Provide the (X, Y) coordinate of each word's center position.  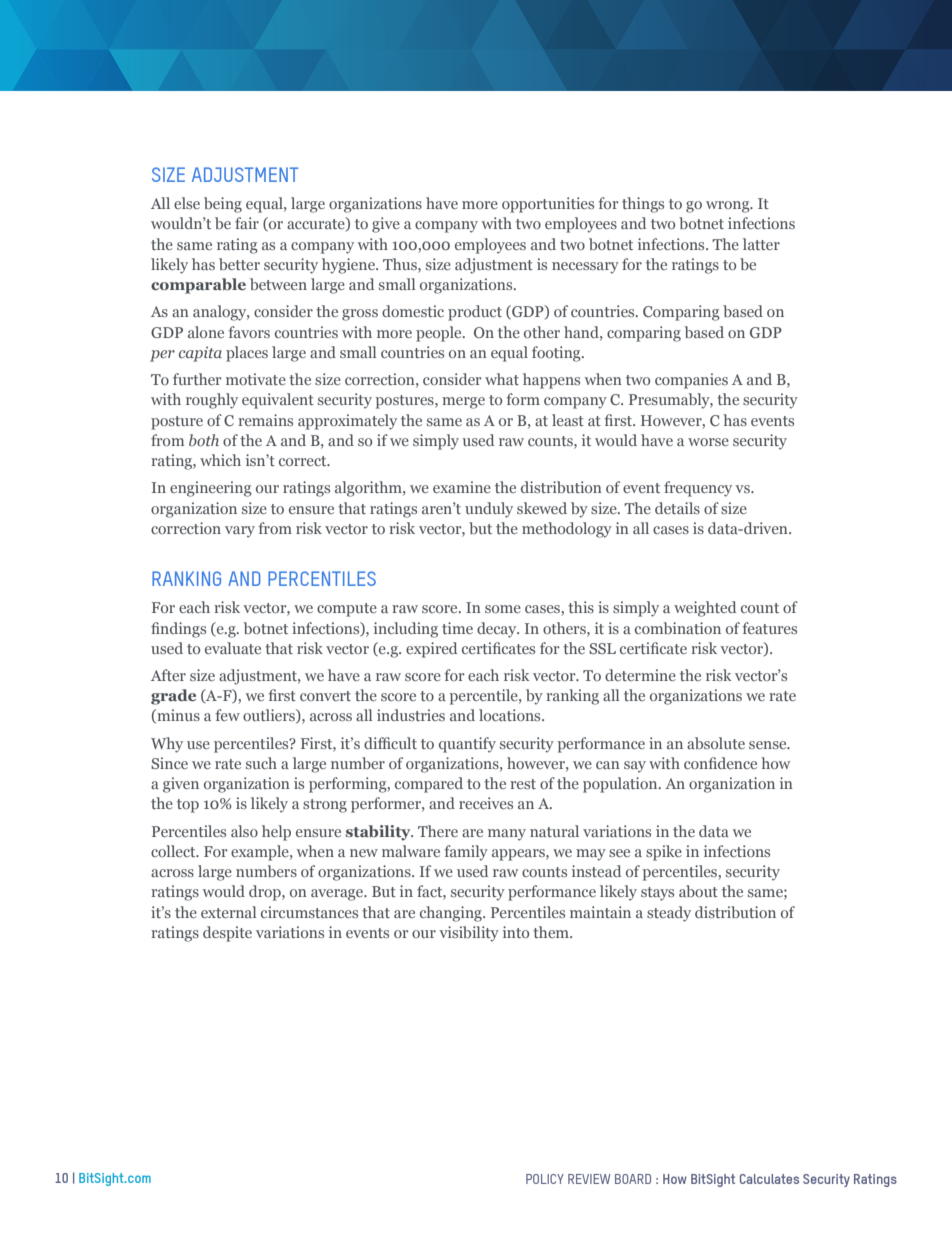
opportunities (548, 205)
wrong (729, 207)
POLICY (545, 1179)
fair (247, 223)
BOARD (633, 1179)
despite (227, 934)
